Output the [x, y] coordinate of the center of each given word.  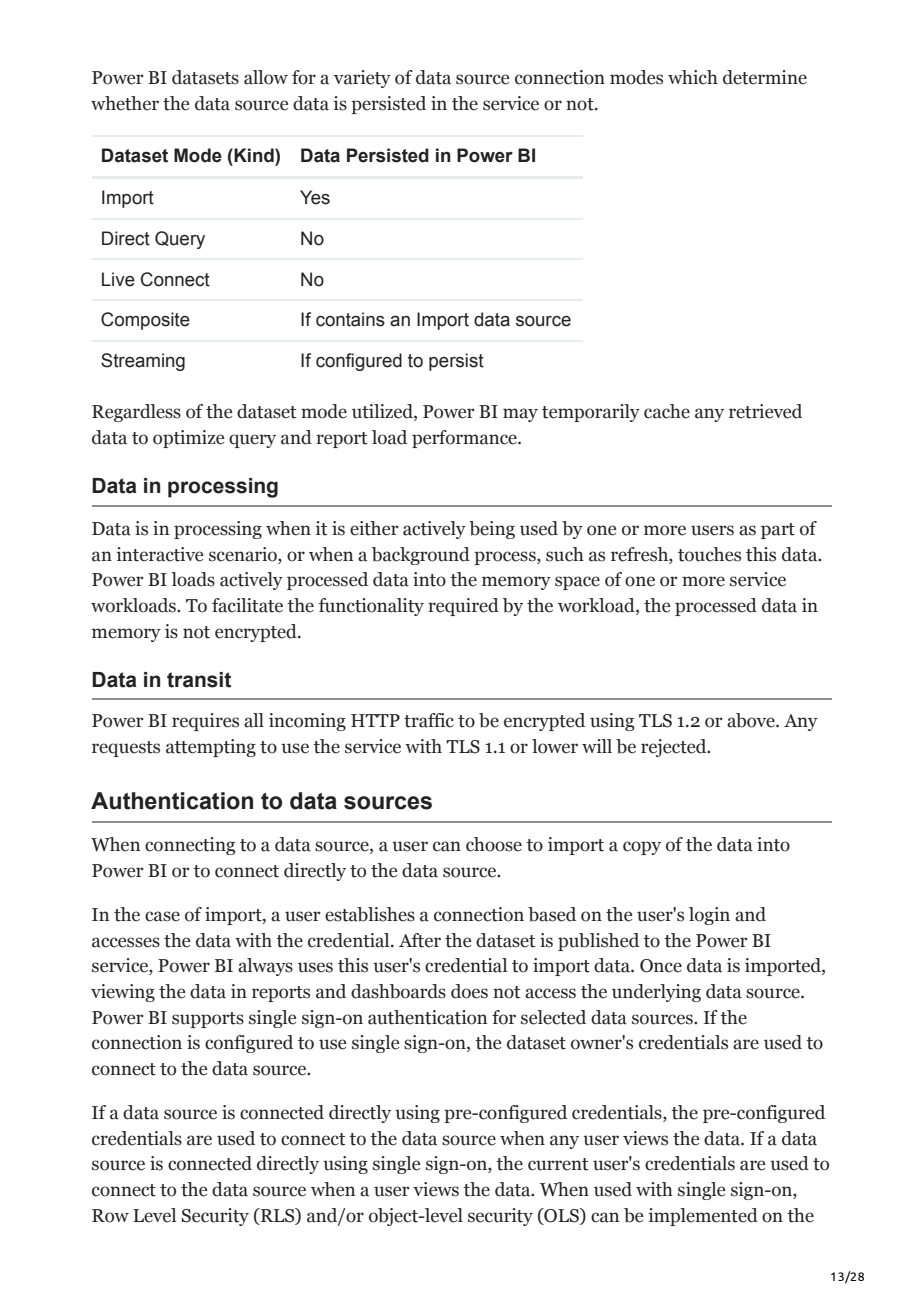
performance [465, 439]
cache [667, 411]
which [693, 77]
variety [362, 79]
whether [125, 103]
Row [110, 1216]
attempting [211, 748]
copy [642, 848]
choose [494, 844]
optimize [188, 439]
